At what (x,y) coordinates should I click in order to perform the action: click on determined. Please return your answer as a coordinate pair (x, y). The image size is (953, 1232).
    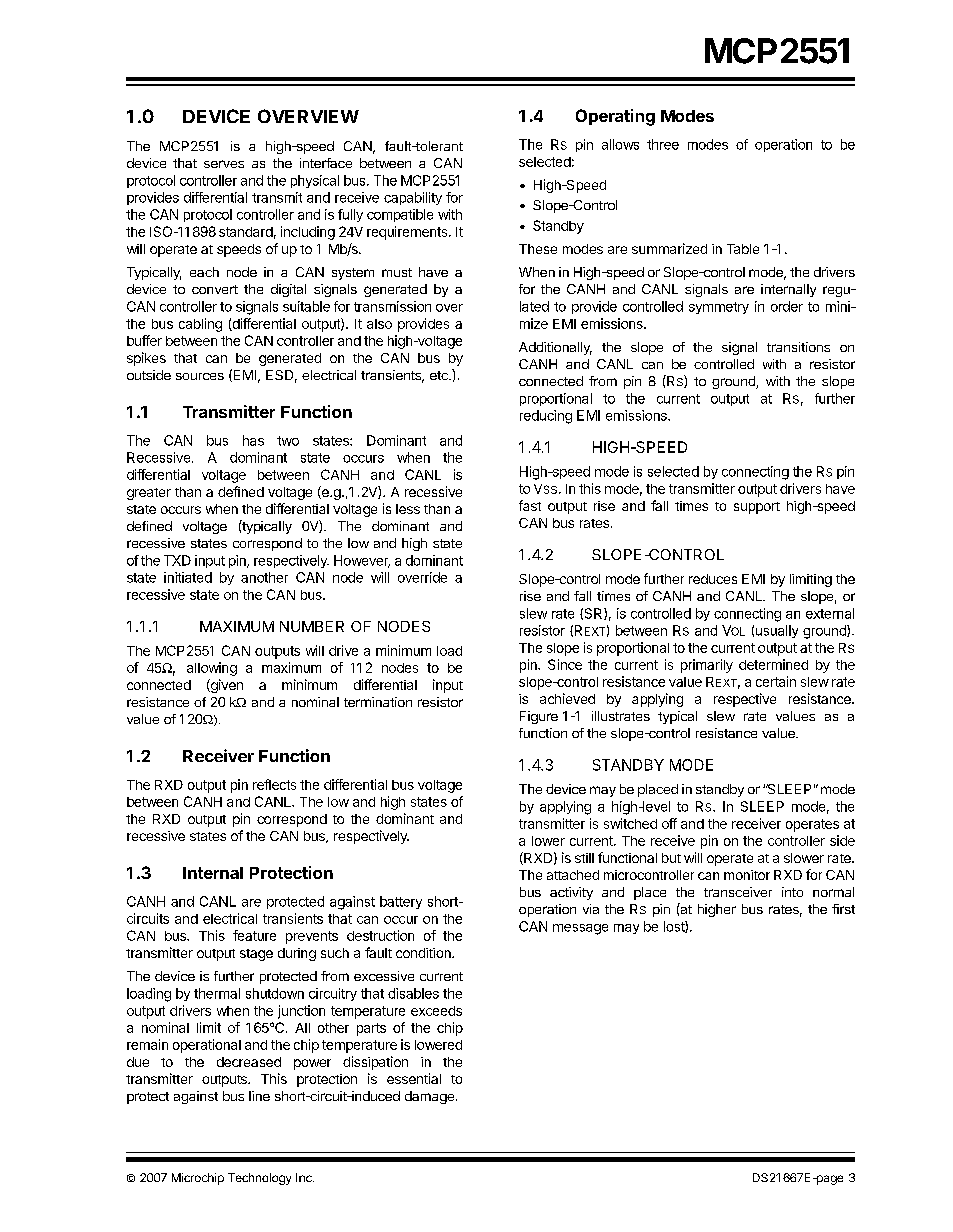
    Looking at the image, I should click on (773, 664).
